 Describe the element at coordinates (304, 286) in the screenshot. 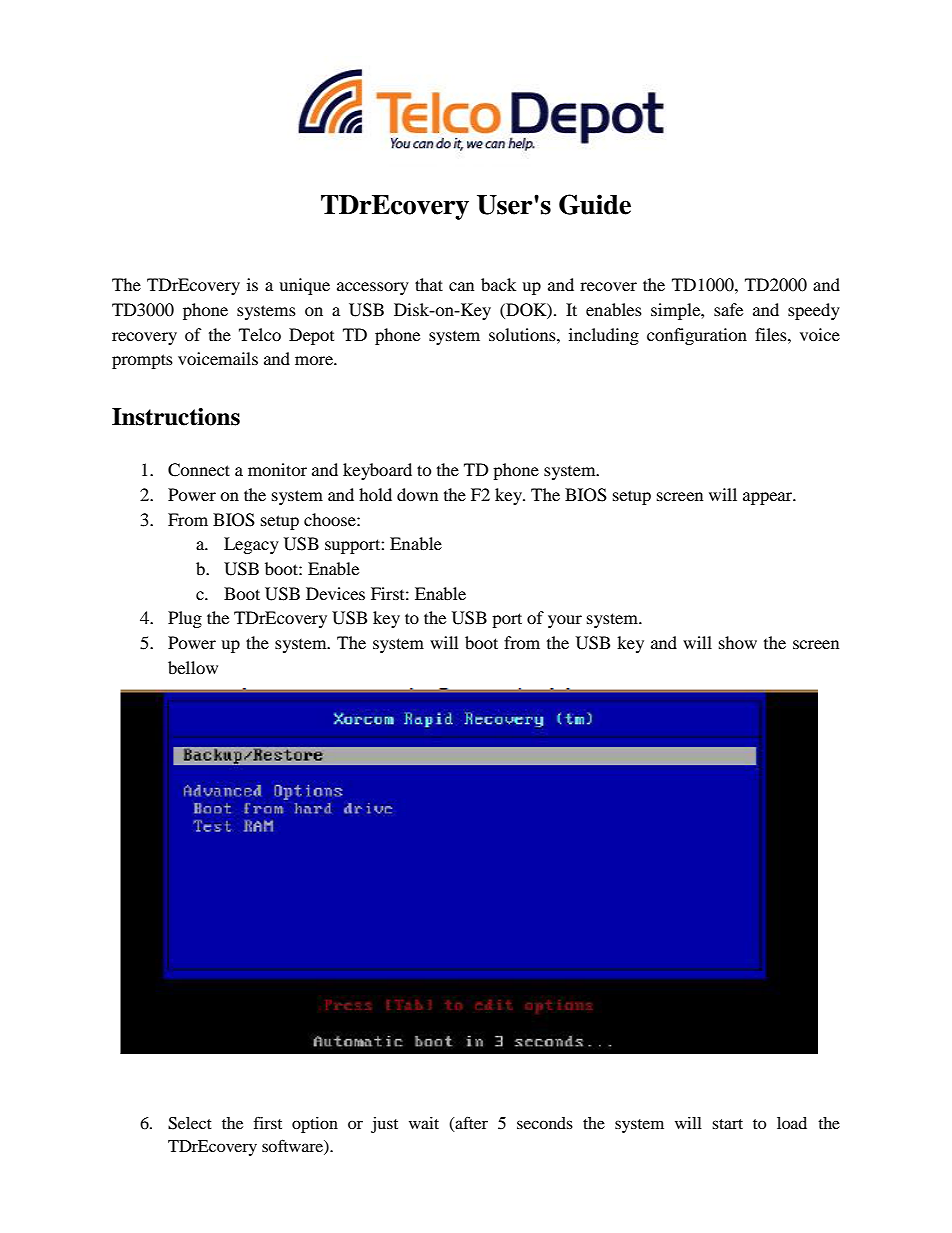

I see `unique` at that location.
